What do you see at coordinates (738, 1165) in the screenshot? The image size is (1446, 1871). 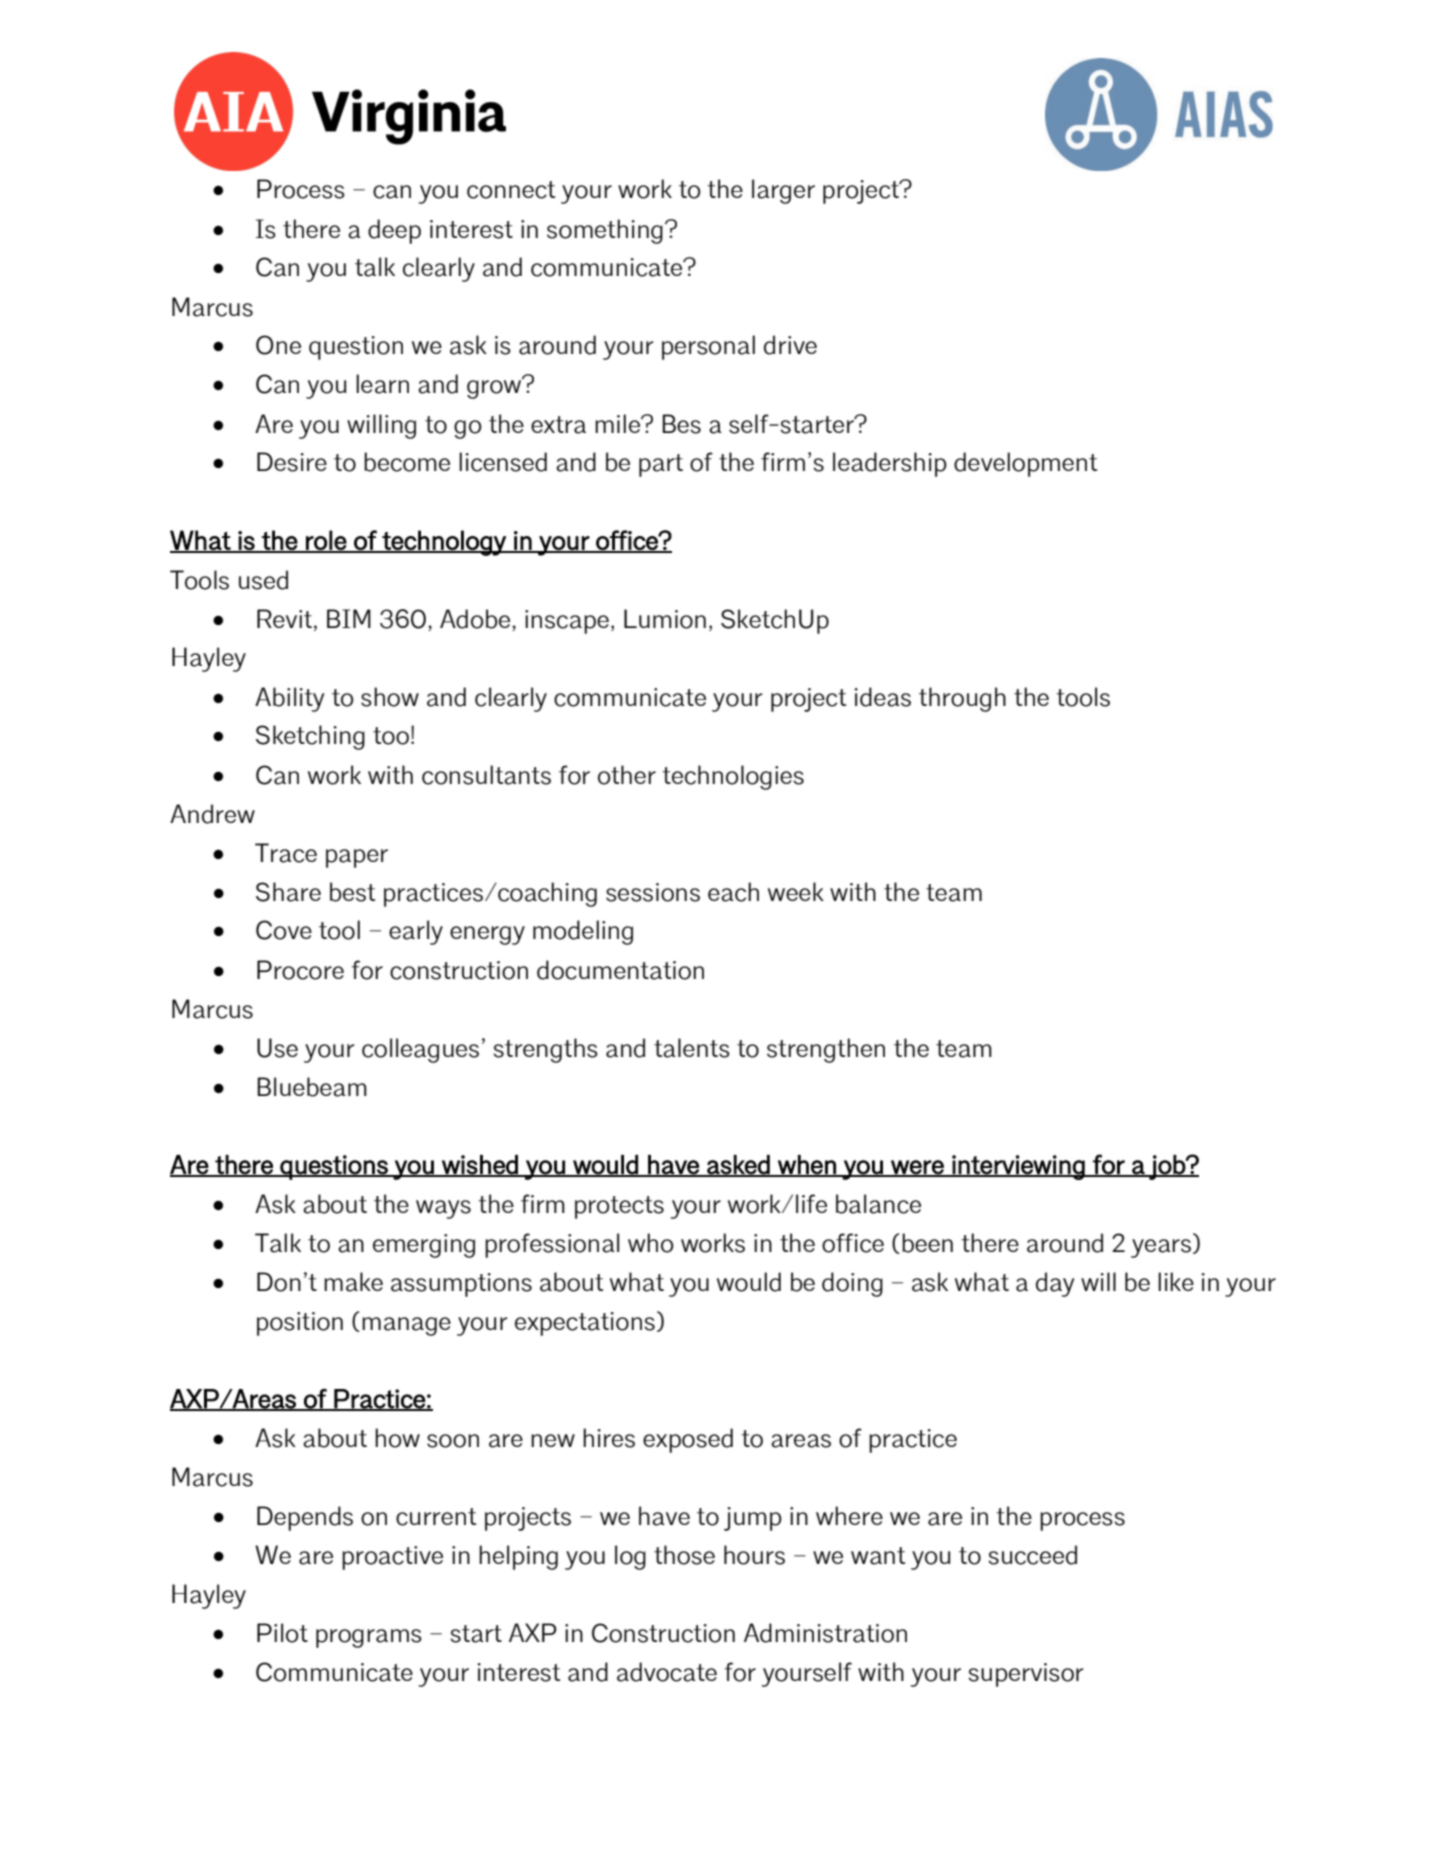 I see `asked` at bounding box center [738, 1165].
